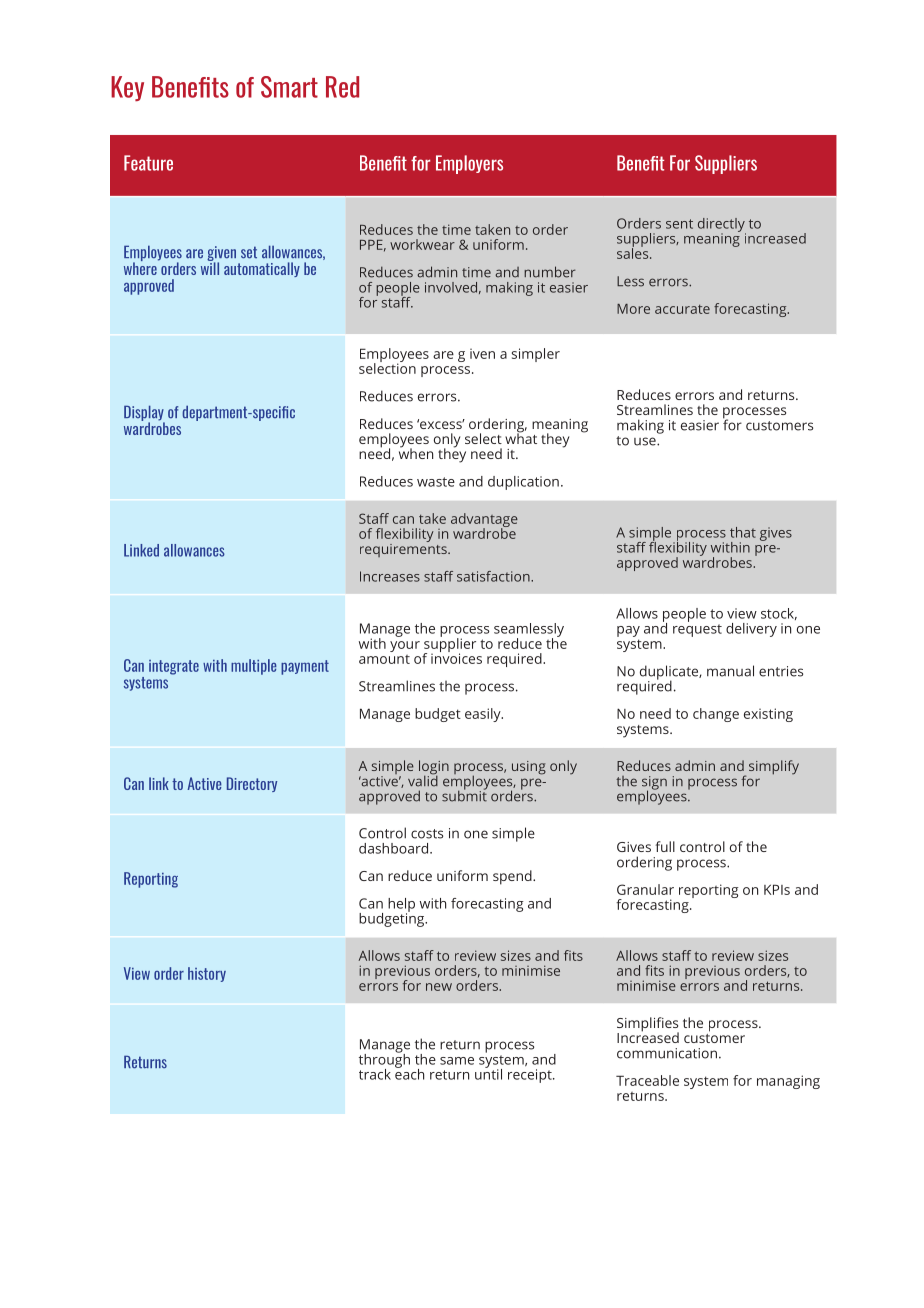 Image resolution: width=924 pixels, height=1308 pixels. I want to click on Directory, so click(252, 784).
